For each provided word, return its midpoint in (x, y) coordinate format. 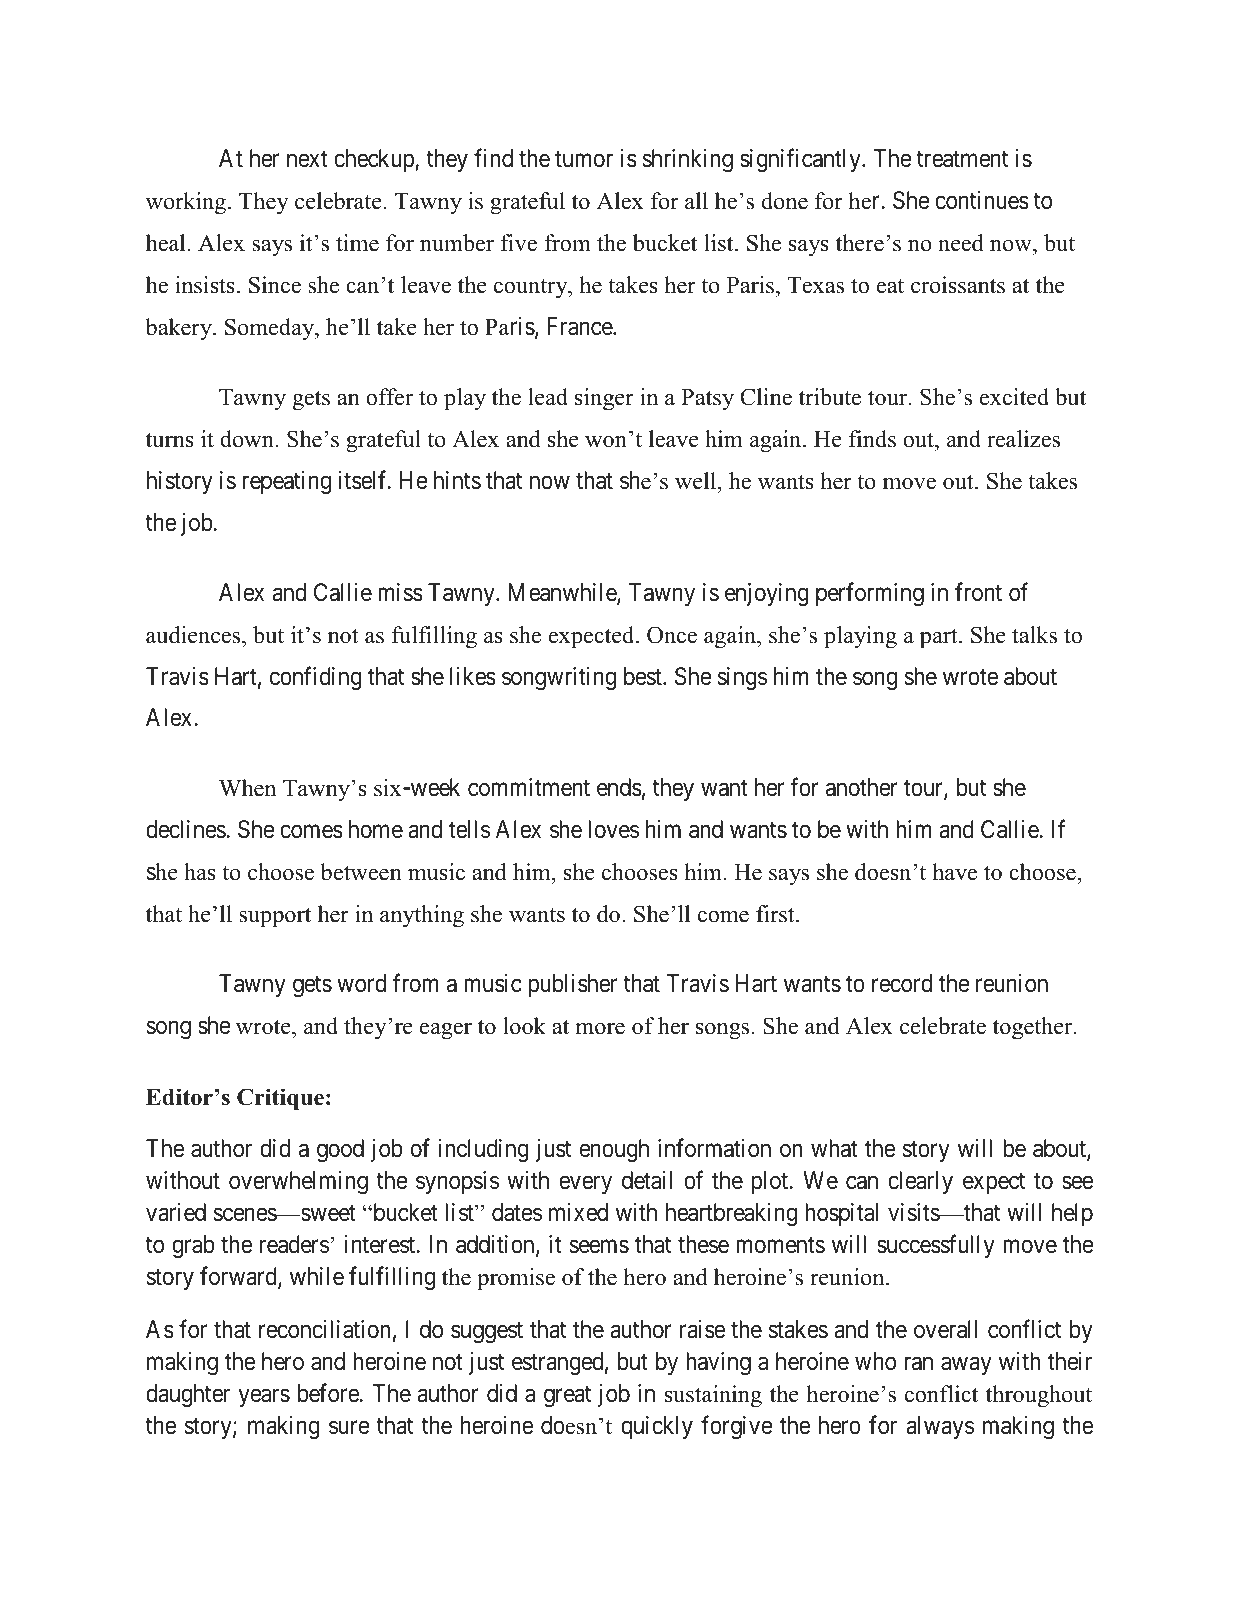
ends (619, 787)
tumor (584, 159)
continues (982, 200)
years (264, 1398)
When (247, 788)
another (862, 787)
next (307, 159)
